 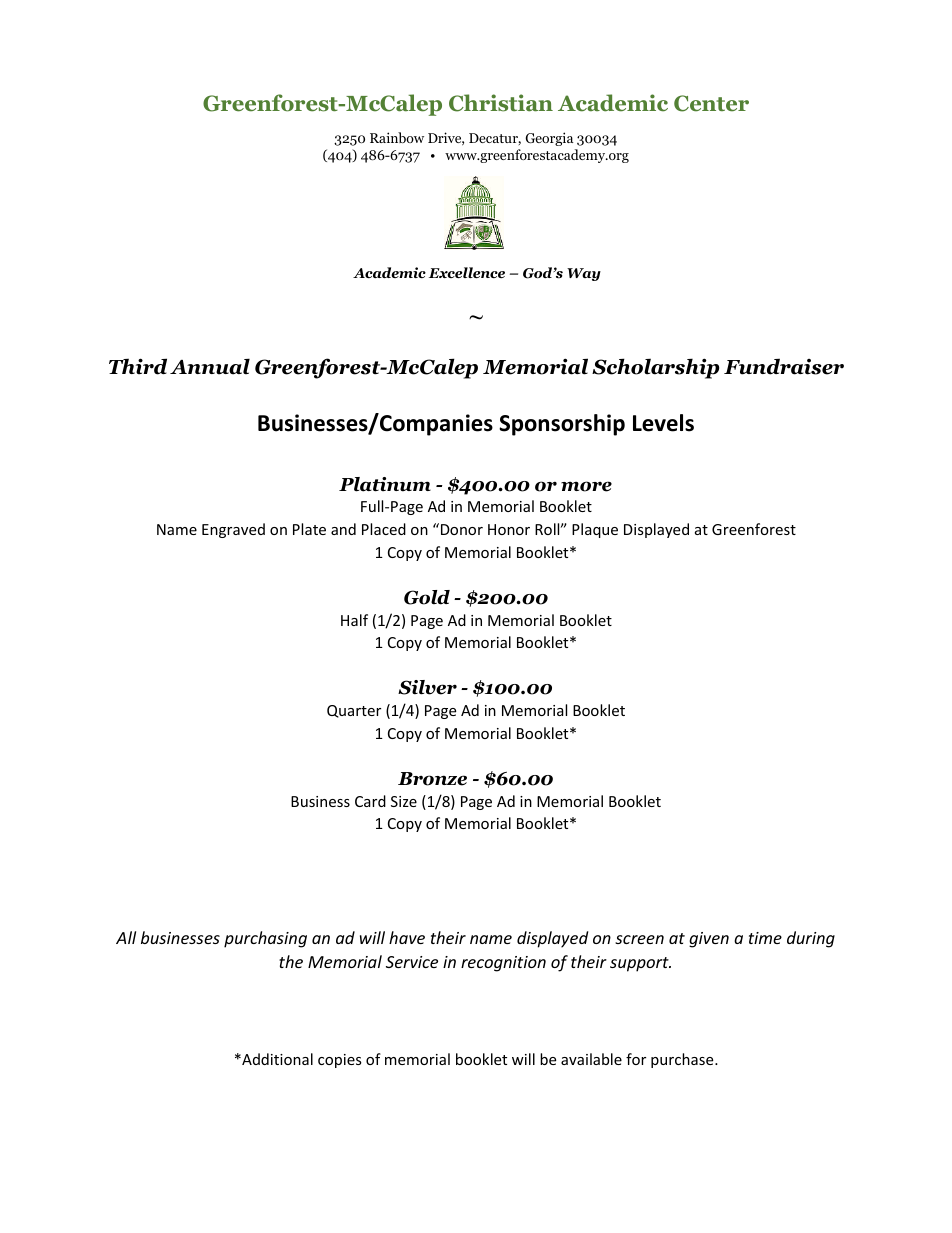 What do you see at coordinates (427, 597) in the page?
I see `Gold` at bounding box center [427, 597].
